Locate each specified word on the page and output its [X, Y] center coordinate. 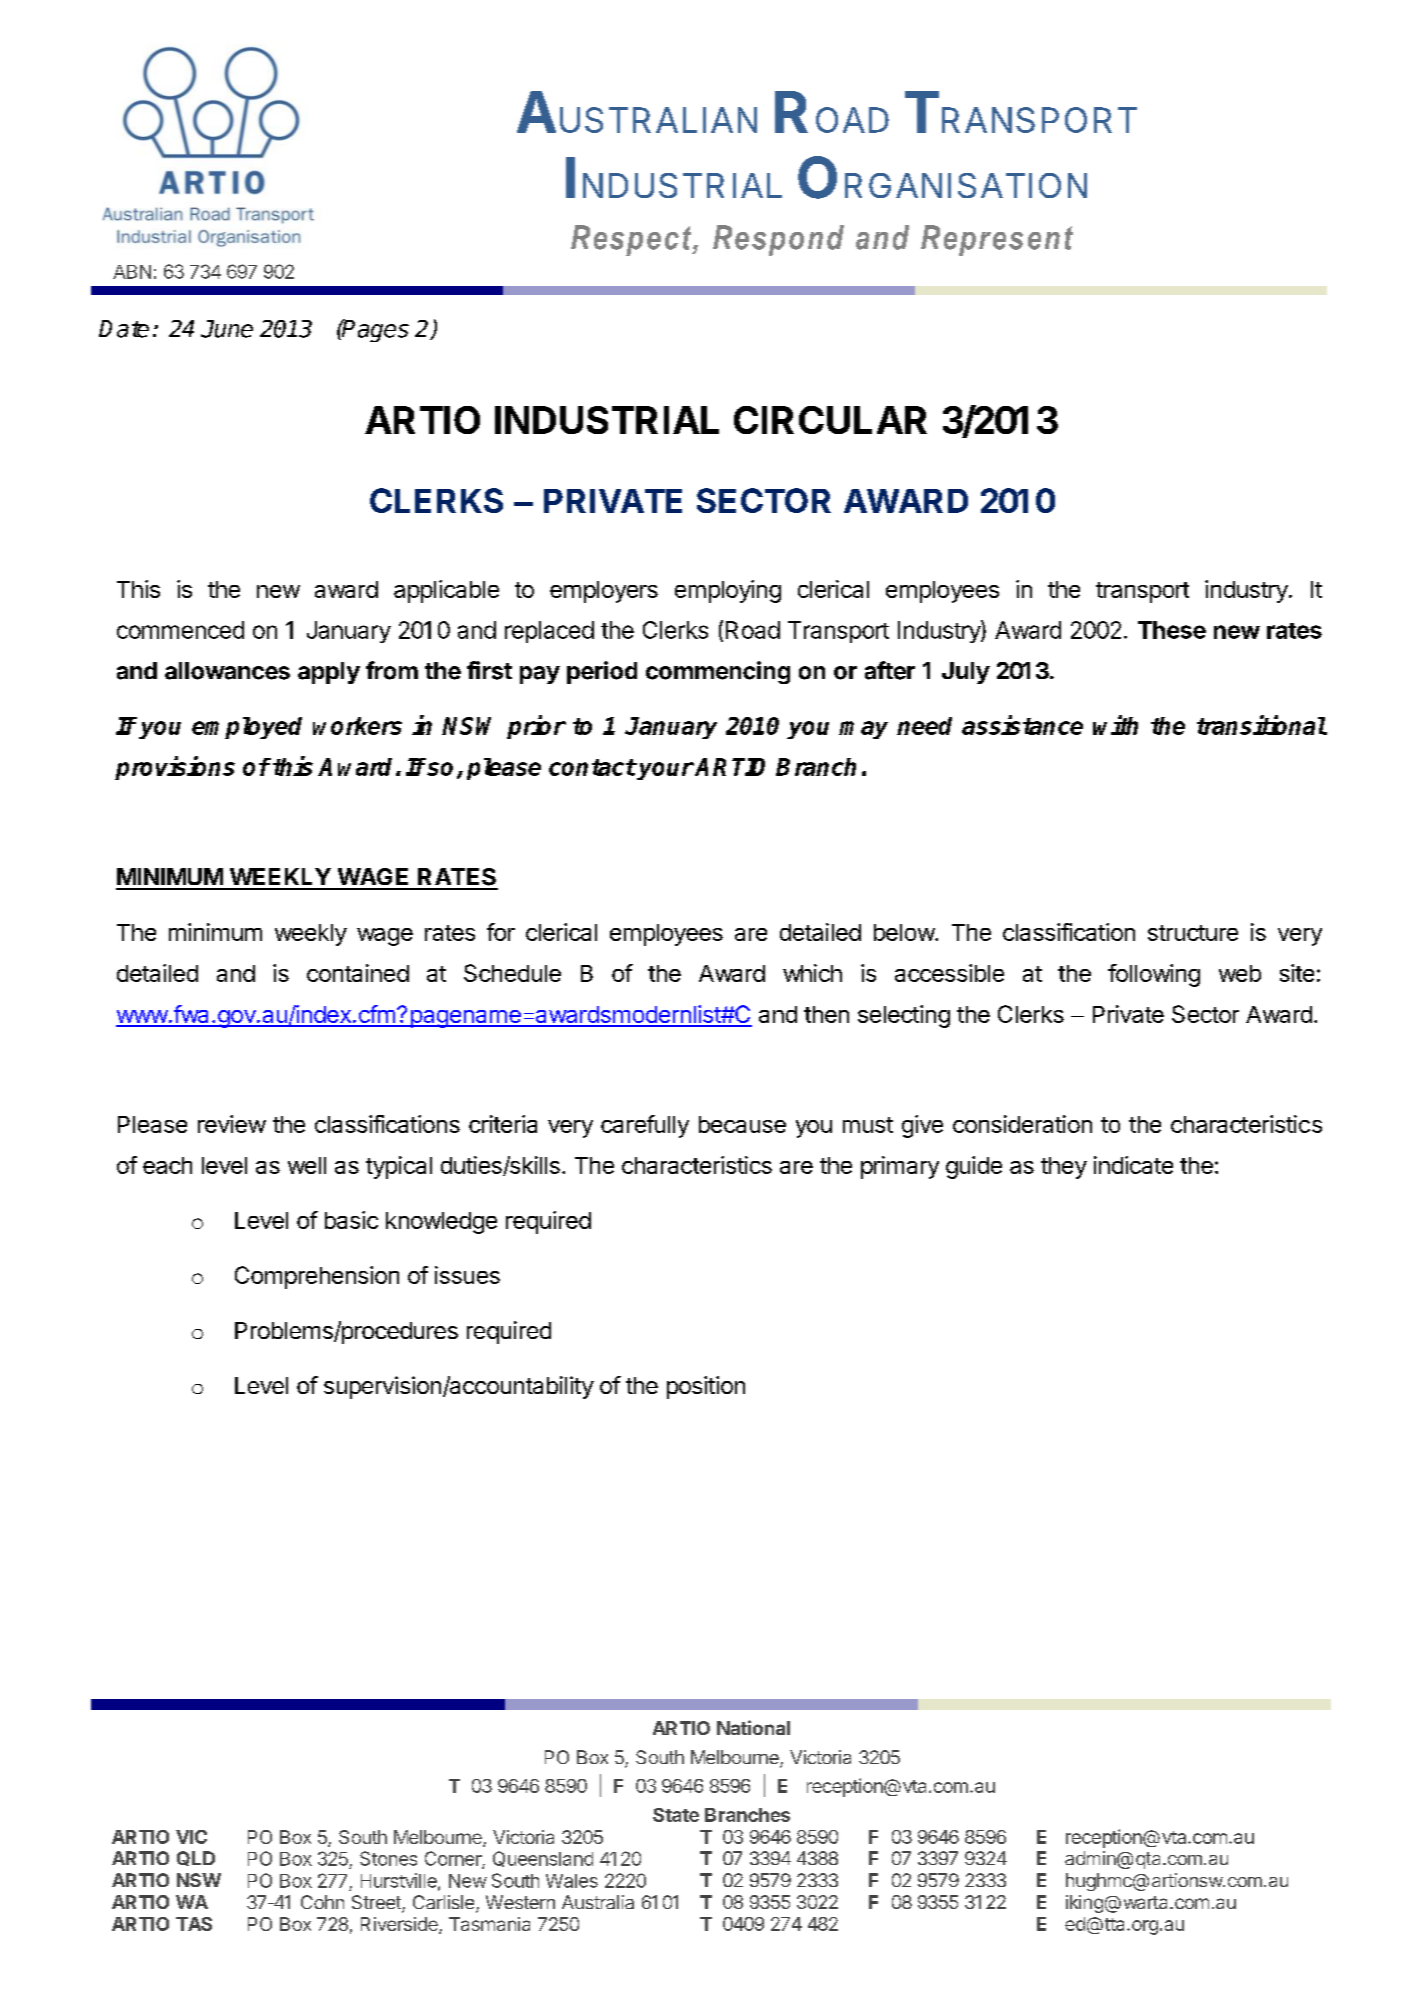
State [676, 1815]
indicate [1133, 1165]
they [1064, 1168]
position [706, 1387]
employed [247, 728]
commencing [718, 672]
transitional [1261, 725]
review [232, 1124]
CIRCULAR [830, 420]
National [753, 1727]
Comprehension [317, 1277]
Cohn [322, 1902]
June [227, 329]
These [1172, 630]
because [742, 1124]
